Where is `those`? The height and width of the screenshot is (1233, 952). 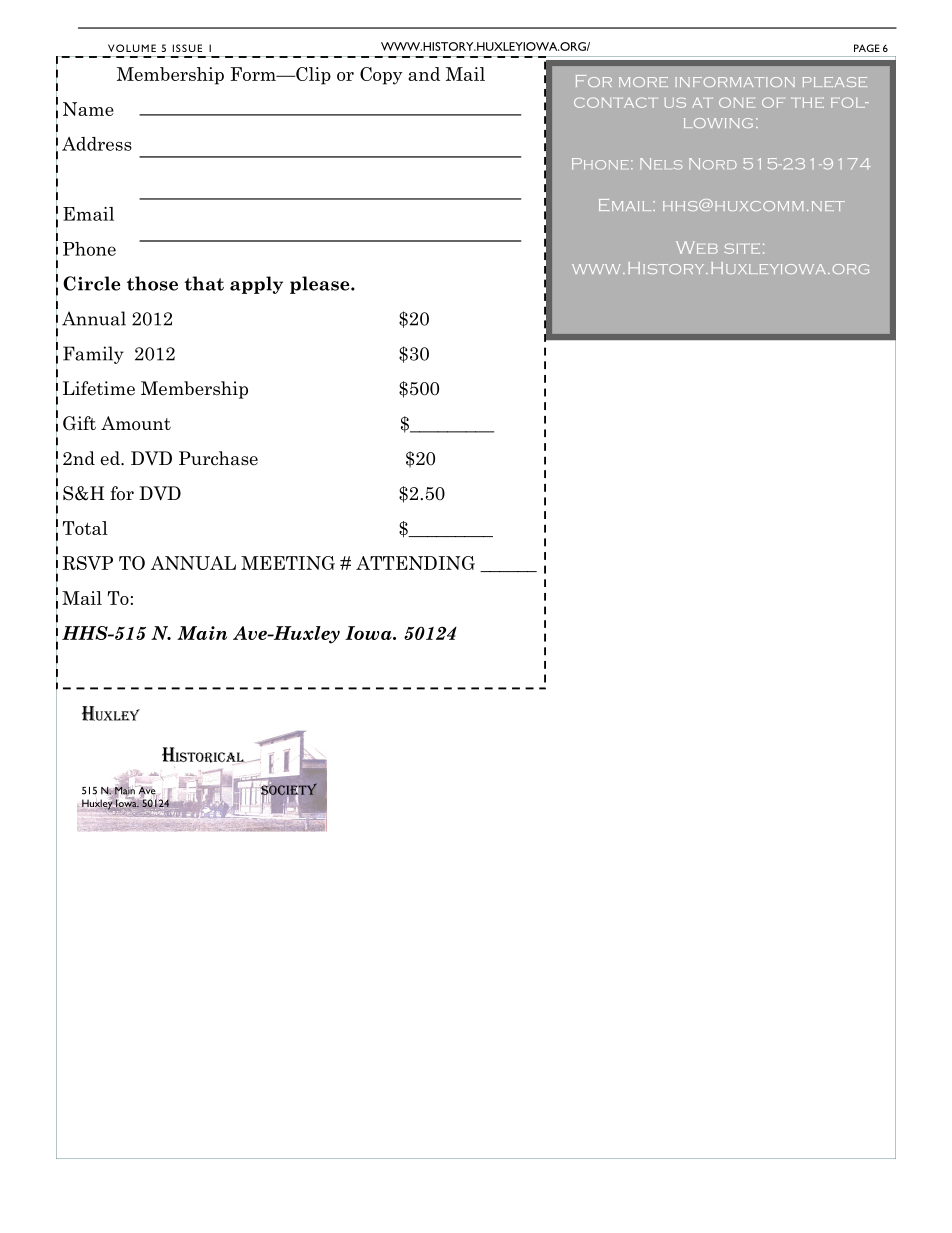
those is located at coordinates (152, 283).
